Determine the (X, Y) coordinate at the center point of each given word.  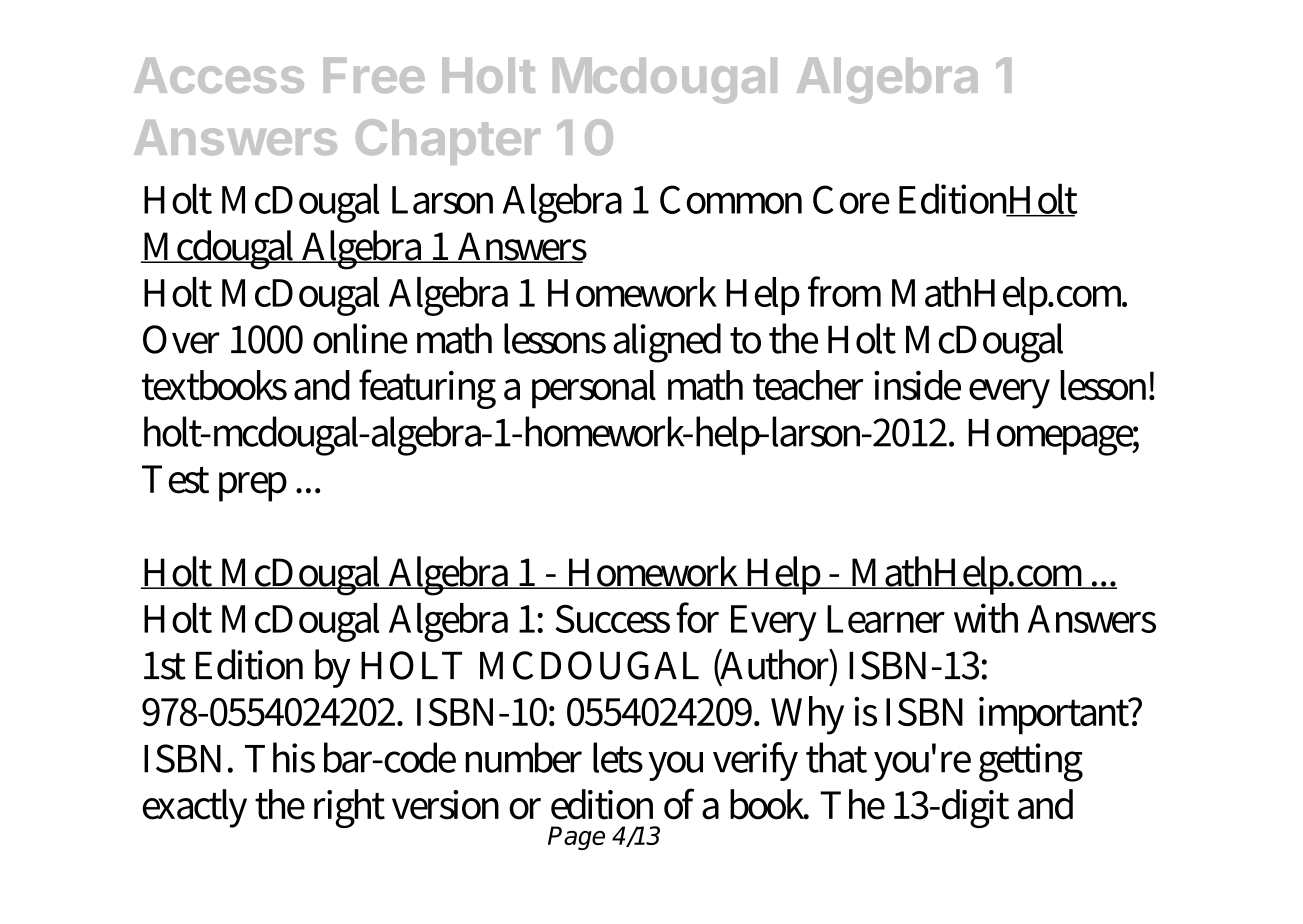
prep (253, 487)
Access (219, 75)
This (280, 757)
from (844, 291)
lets (618, 757)
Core (851, 199)
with (986, 618)
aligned (667, 343)
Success (613, 618)
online (360, 338)
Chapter (448, 142)
